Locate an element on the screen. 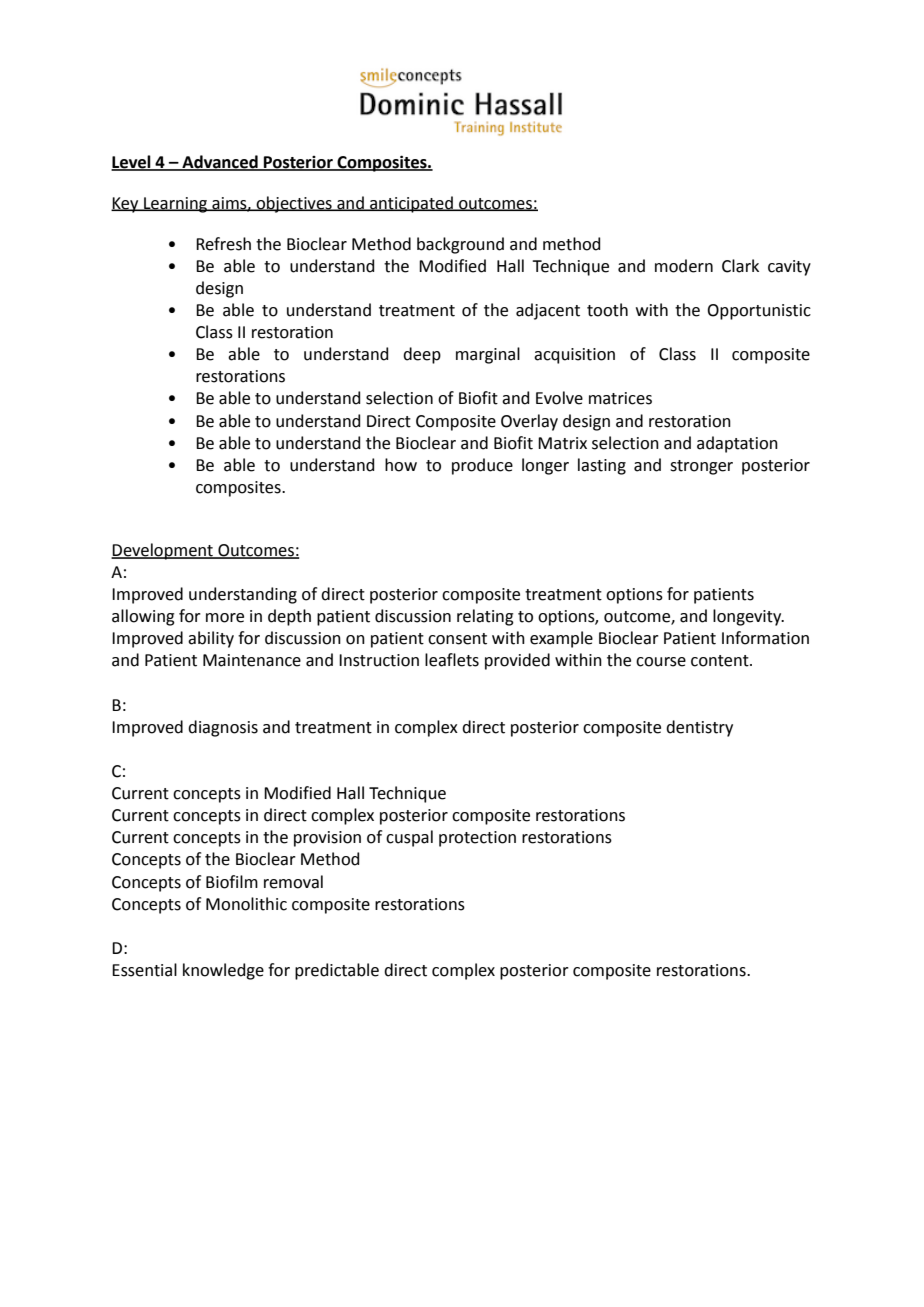  relating is located at coordinates (485, 617).
